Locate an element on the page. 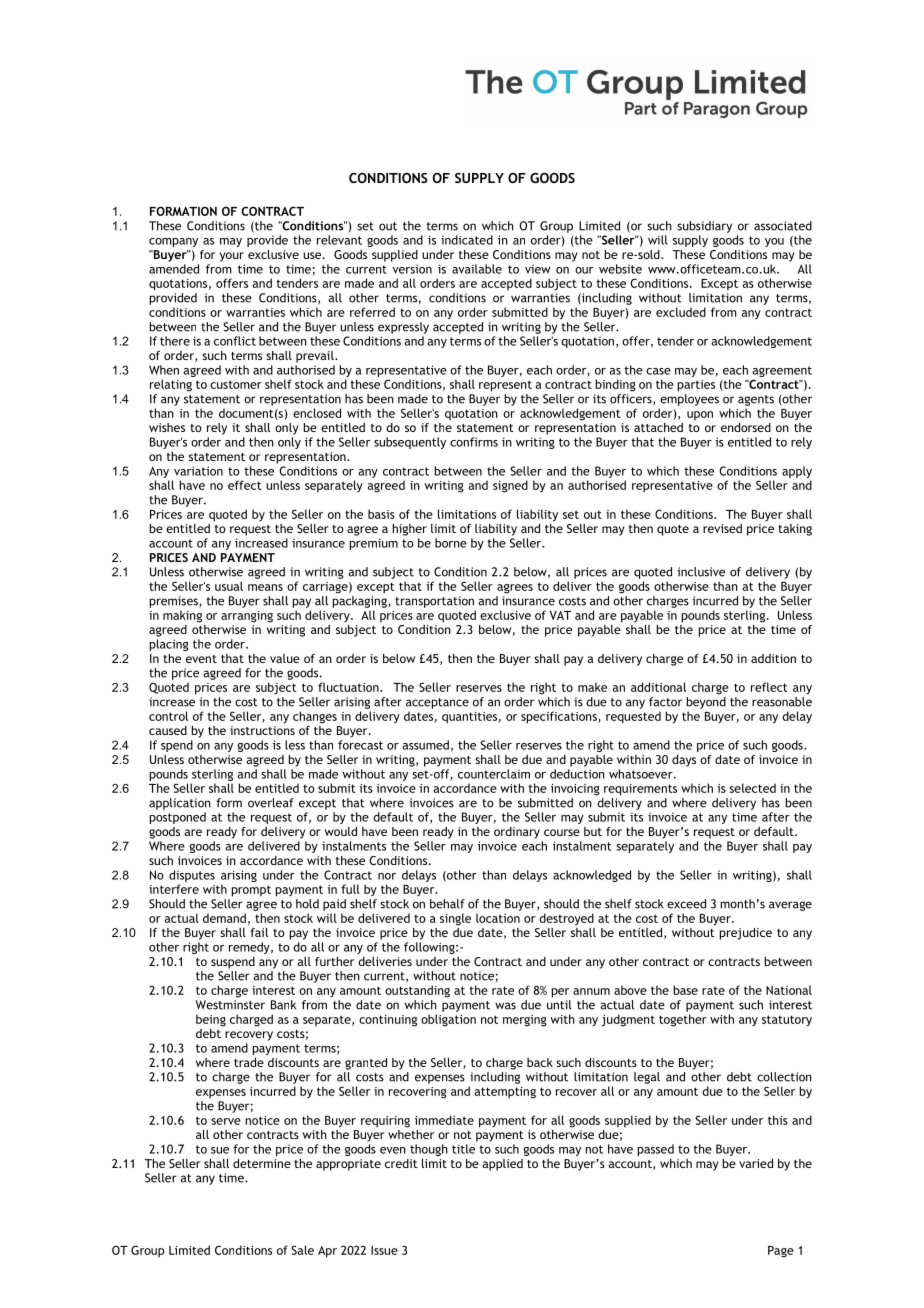 The height and width of the image is (1308, 924). was is located at coordinates (505, 1006).
